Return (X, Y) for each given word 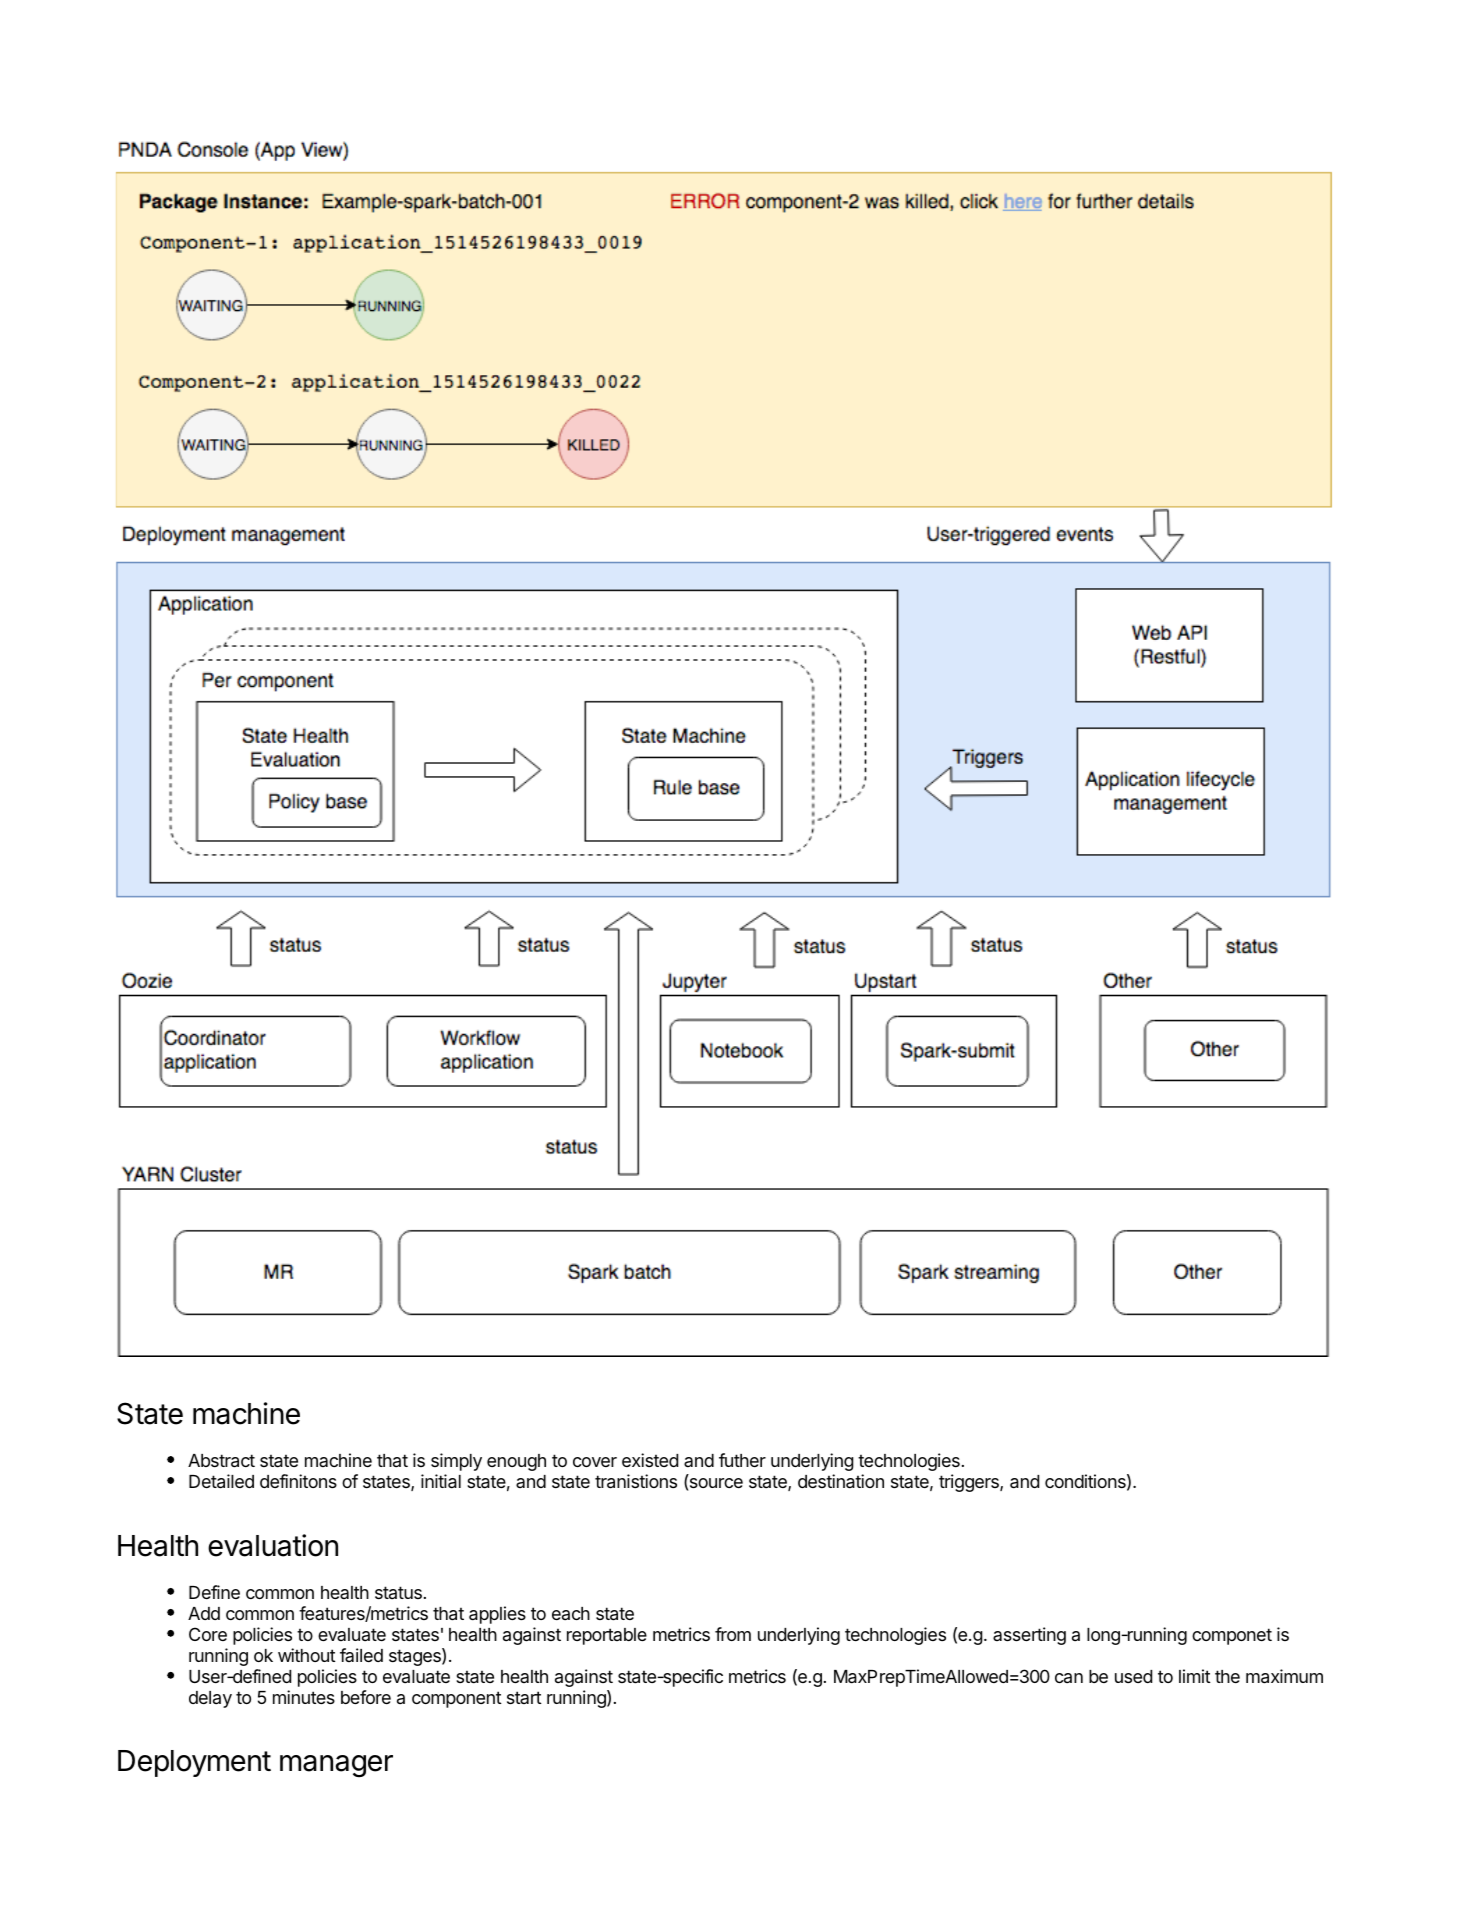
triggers (970, 1483)
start (524, 1697)
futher (742, 1460)
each (571, 1613)
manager (336, 1766)
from (733, 1634)
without (307, 1655)
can (1069, 1678)
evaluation (273, 1545)
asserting (1029, 1636)
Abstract (221, 1461)
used (1133, 1676)
